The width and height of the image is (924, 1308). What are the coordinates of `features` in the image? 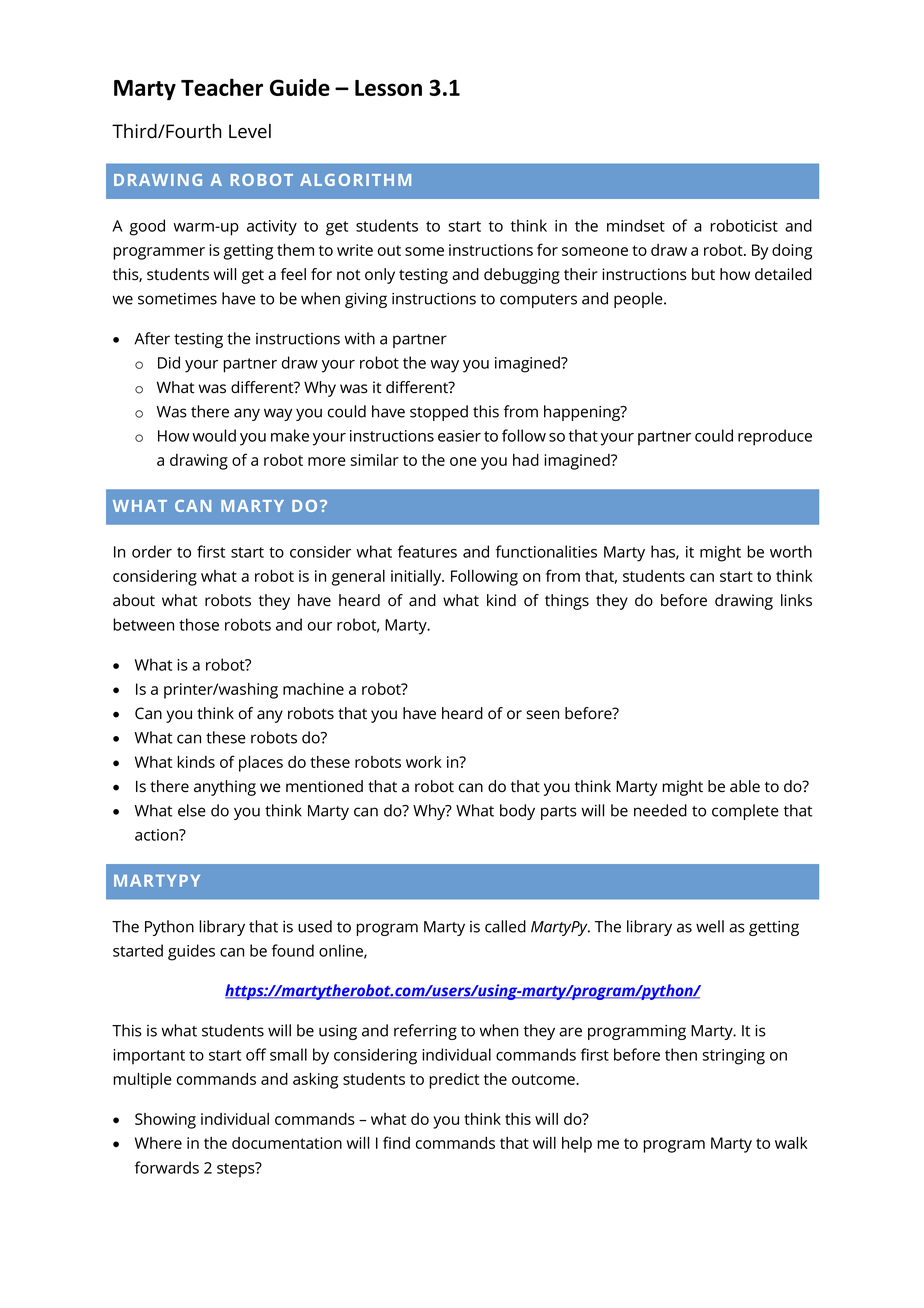 It's located at (427, 551).
